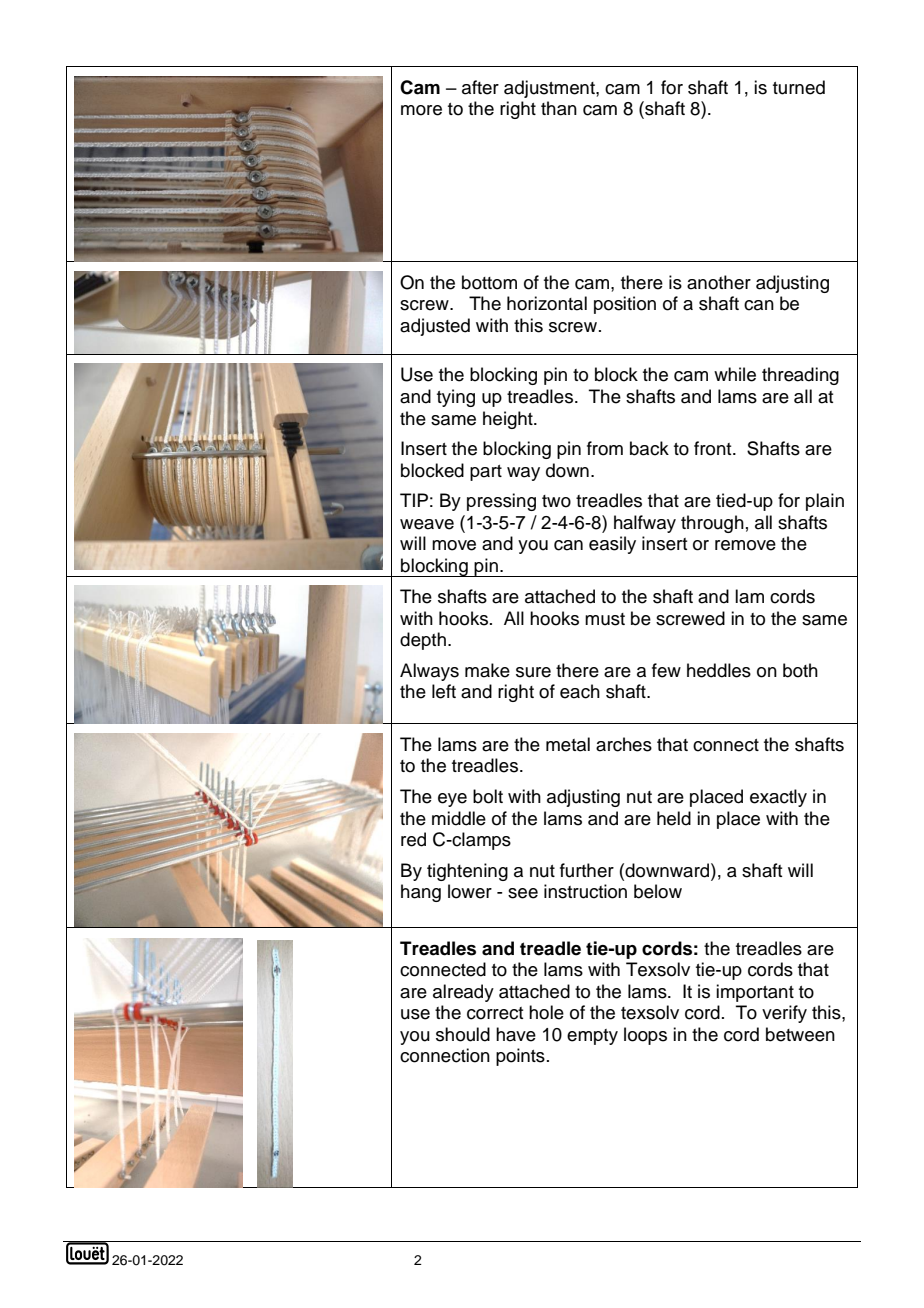  What do you see at coordinates (778, 798) in the screenshot?
I see `exactly` at bounding box center [778, 798].
